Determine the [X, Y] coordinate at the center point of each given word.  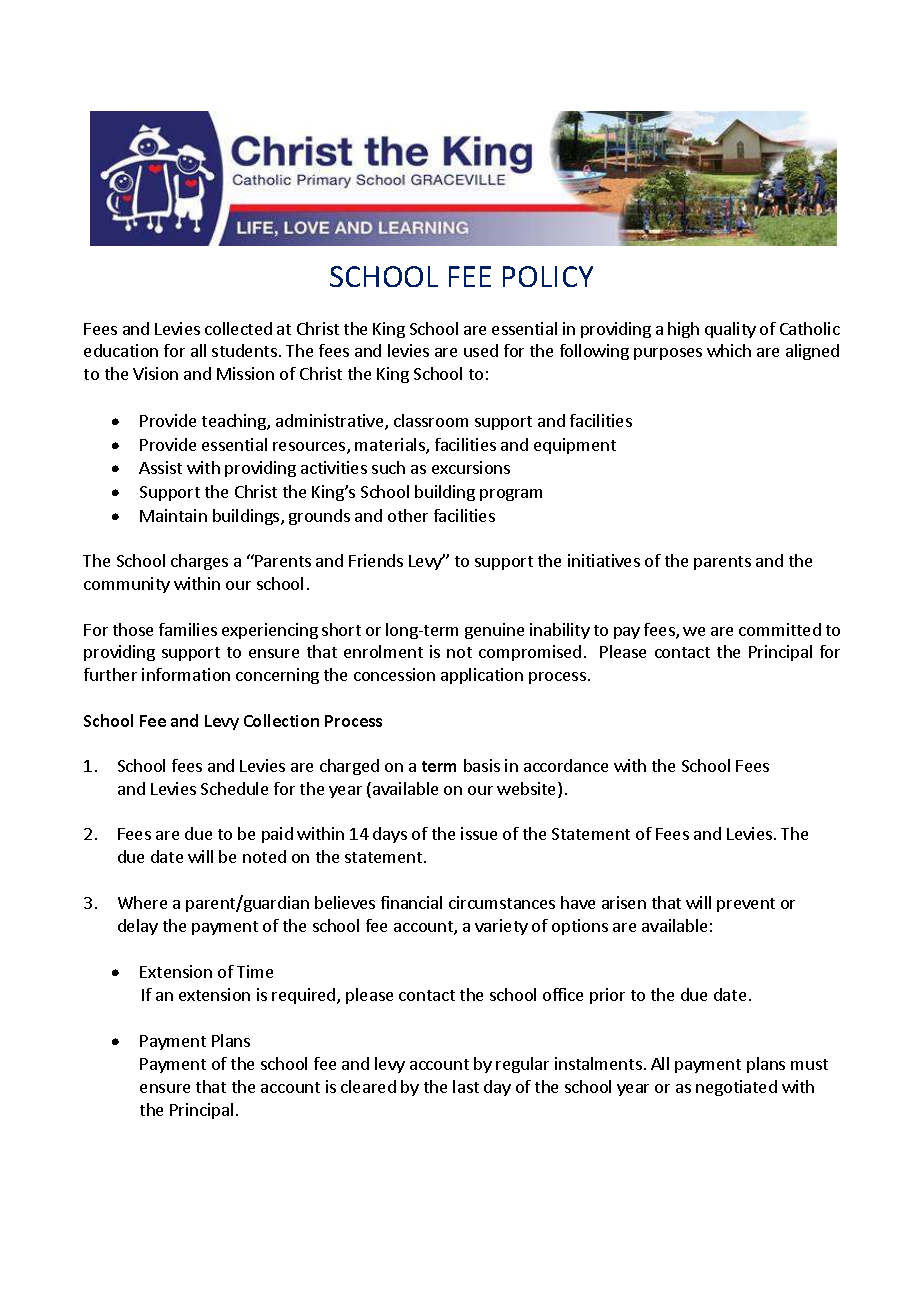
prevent [746, 905]
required [305, 996]
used [481, 350]
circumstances [502, 902]
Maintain [173, 515]
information [186, 674]
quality [730, 330]
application [482, 676]
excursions [471, 467]
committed [780, 629]
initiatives [604, 560]
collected [238, 328]
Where [142, 902]
